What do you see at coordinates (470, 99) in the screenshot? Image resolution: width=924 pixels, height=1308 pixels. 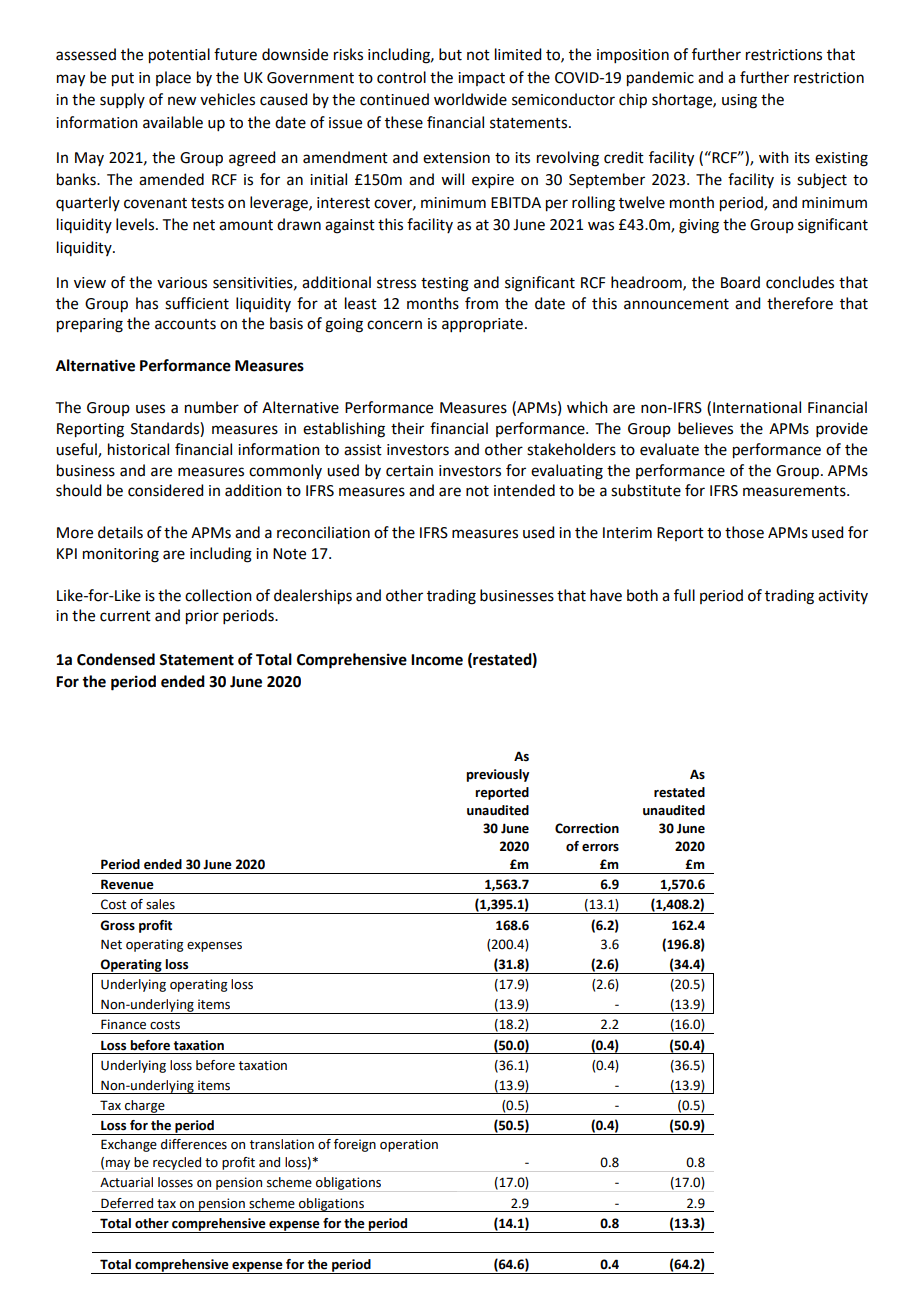 I see `worldwide` at bounding box center [470, 99].
